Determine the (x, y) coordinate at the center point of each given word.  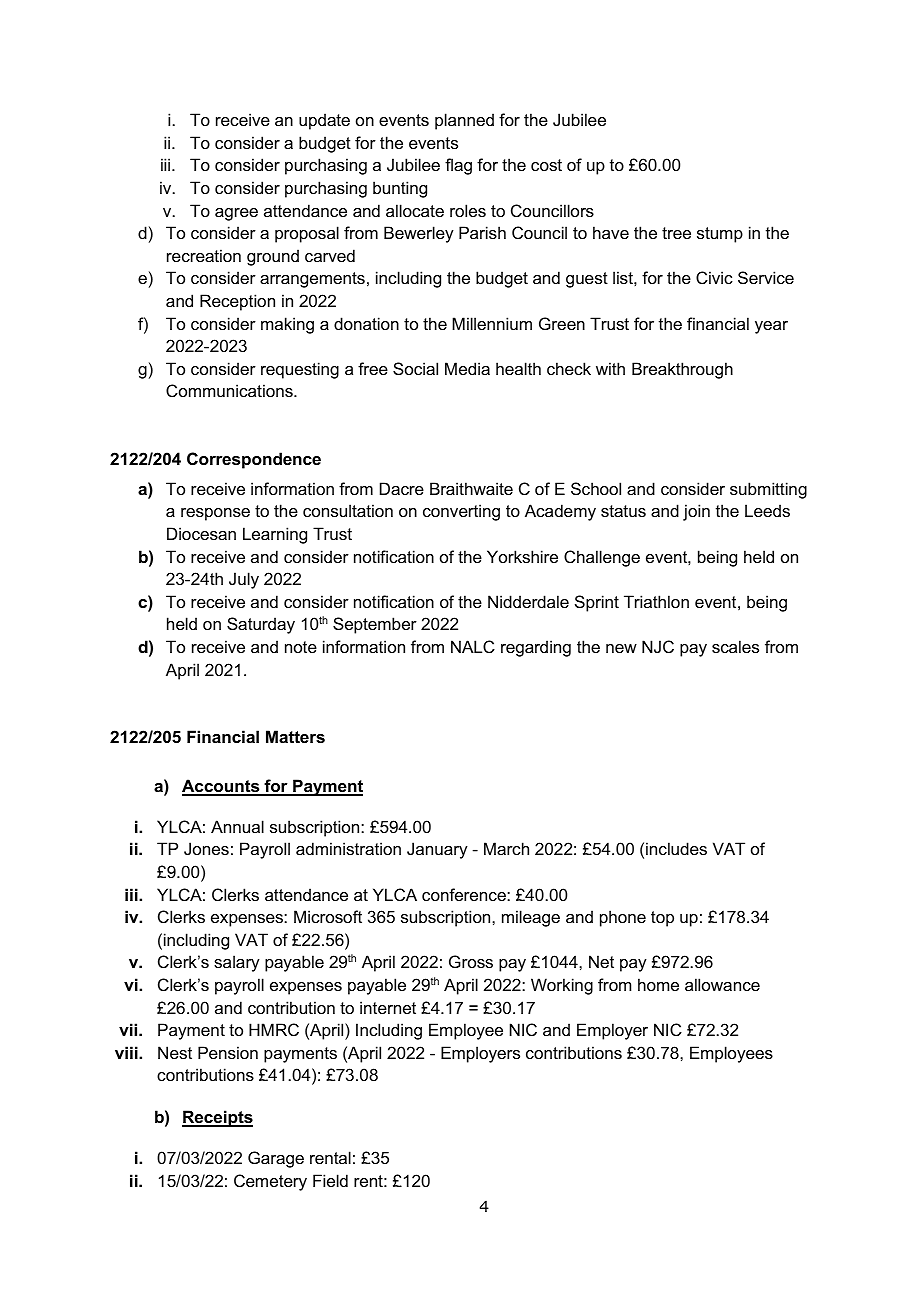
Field (330, 1180)
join (696, 512)
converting (461, 512)
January (437, 850)
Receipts (217, 1118)
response (215, 514)
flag (458, 166)
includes (676, 848)
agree (236, 214)
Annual (237, 826)
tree (676, 233)
